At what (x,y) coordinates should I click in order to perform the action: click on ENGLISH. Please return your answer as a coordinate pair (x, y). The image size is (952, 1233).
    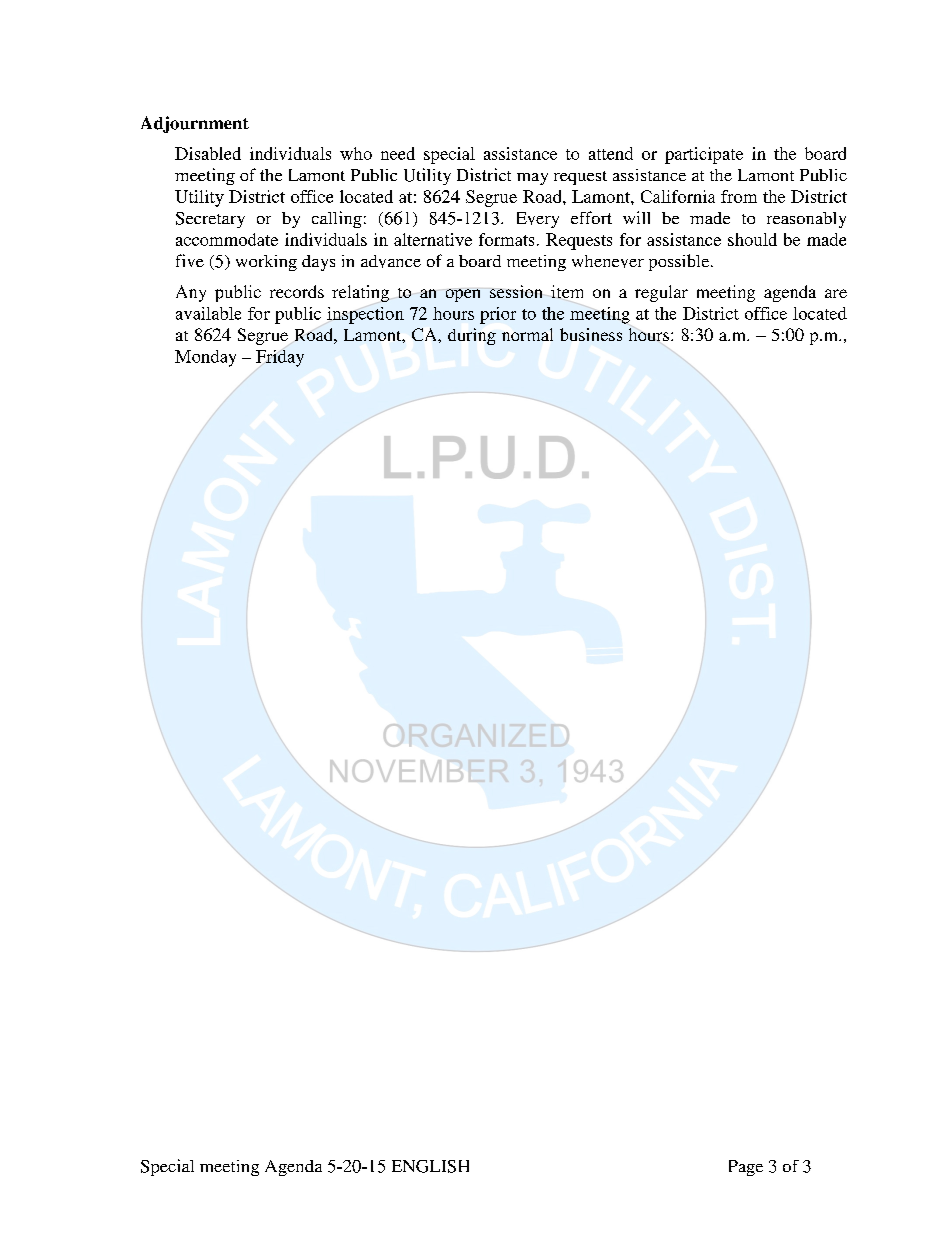
    Looking at the image, I should click on (430, 1166).
